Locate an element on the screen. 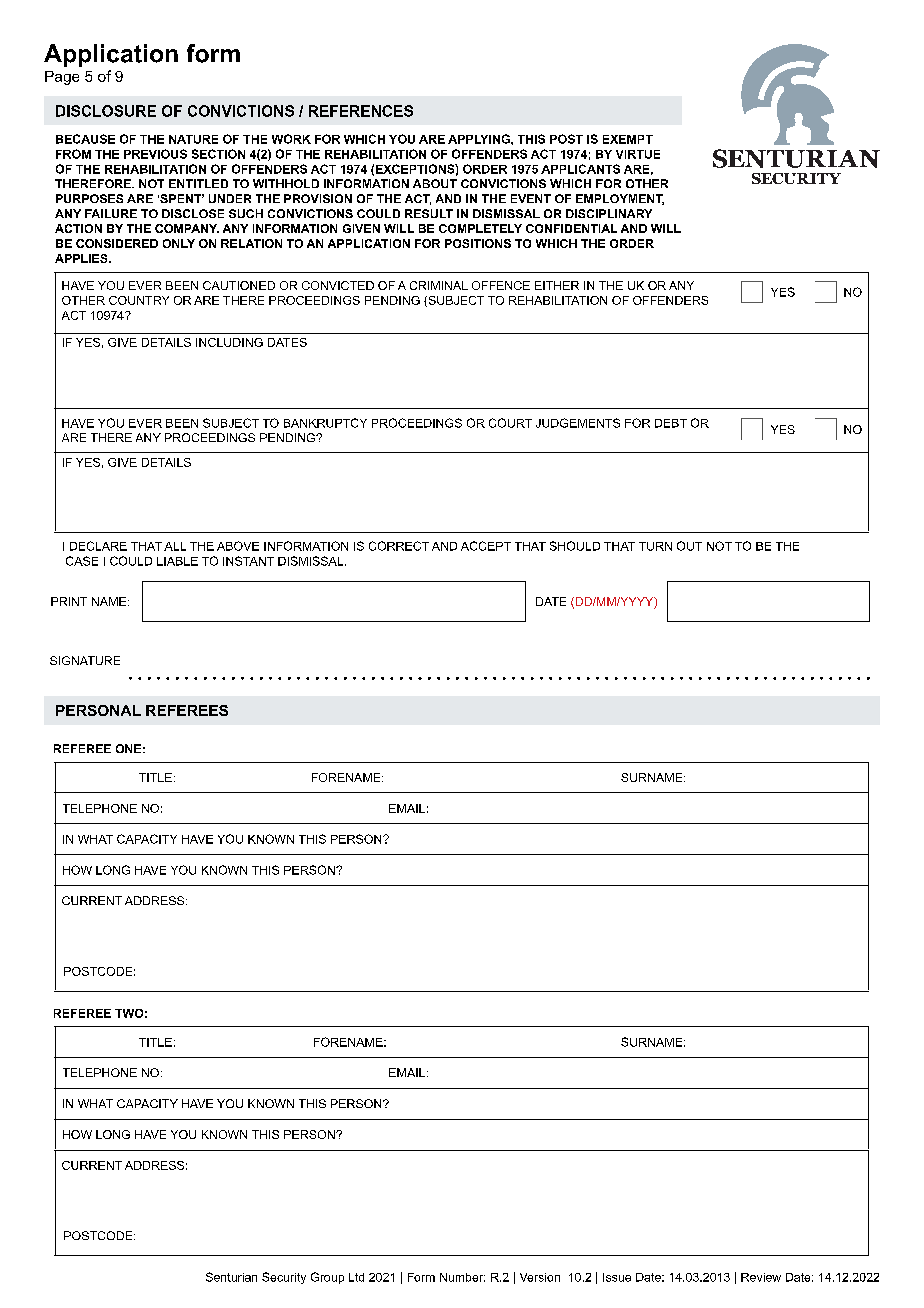  PRINT is located at coordinates (69, 601).
